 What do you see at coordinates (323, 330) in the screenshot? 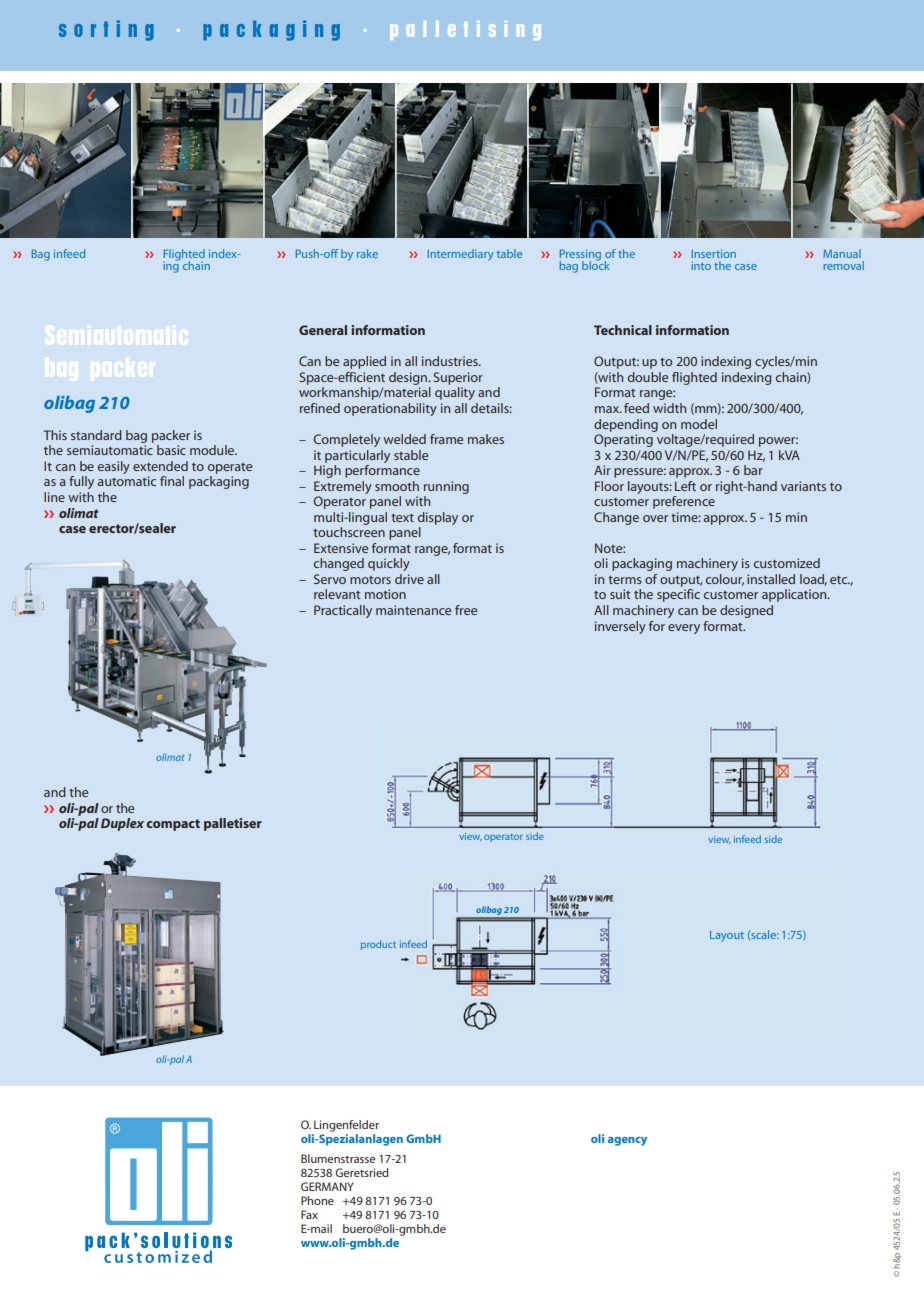
I see `General` at bounding box center [323, 330].
